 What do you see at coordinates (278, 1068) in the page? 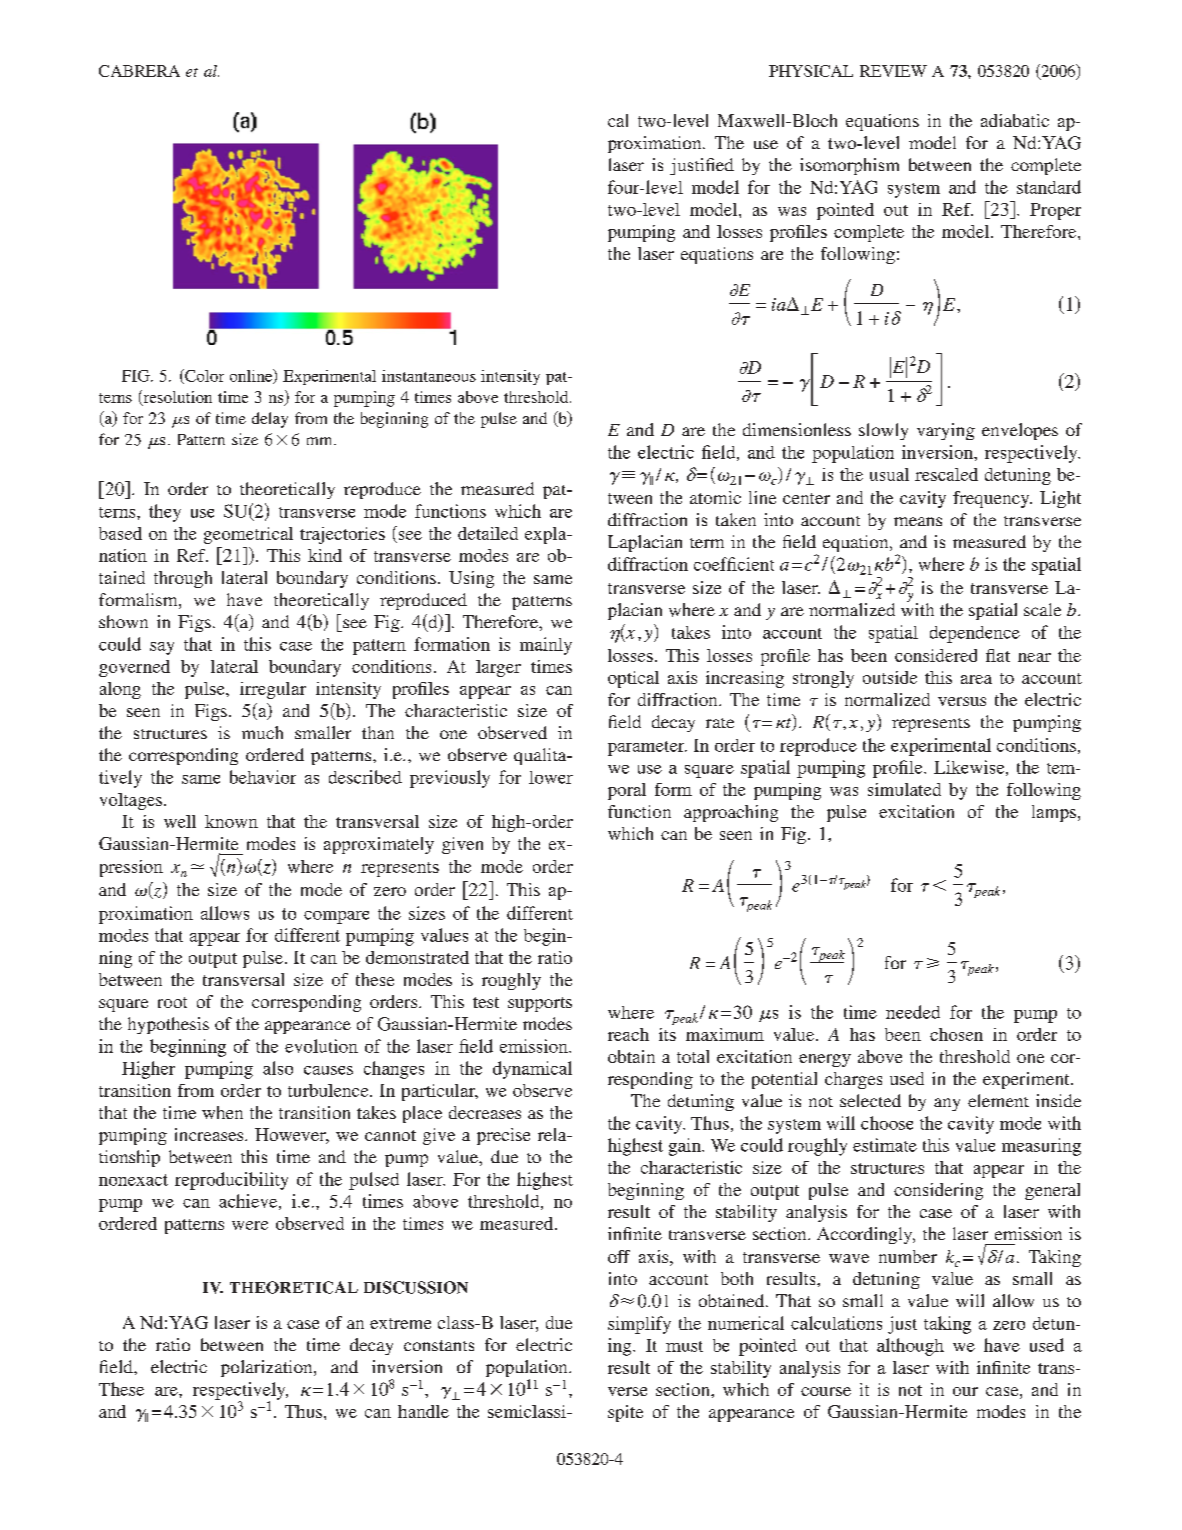
I see `also` at bounding box center [278, 1068].
